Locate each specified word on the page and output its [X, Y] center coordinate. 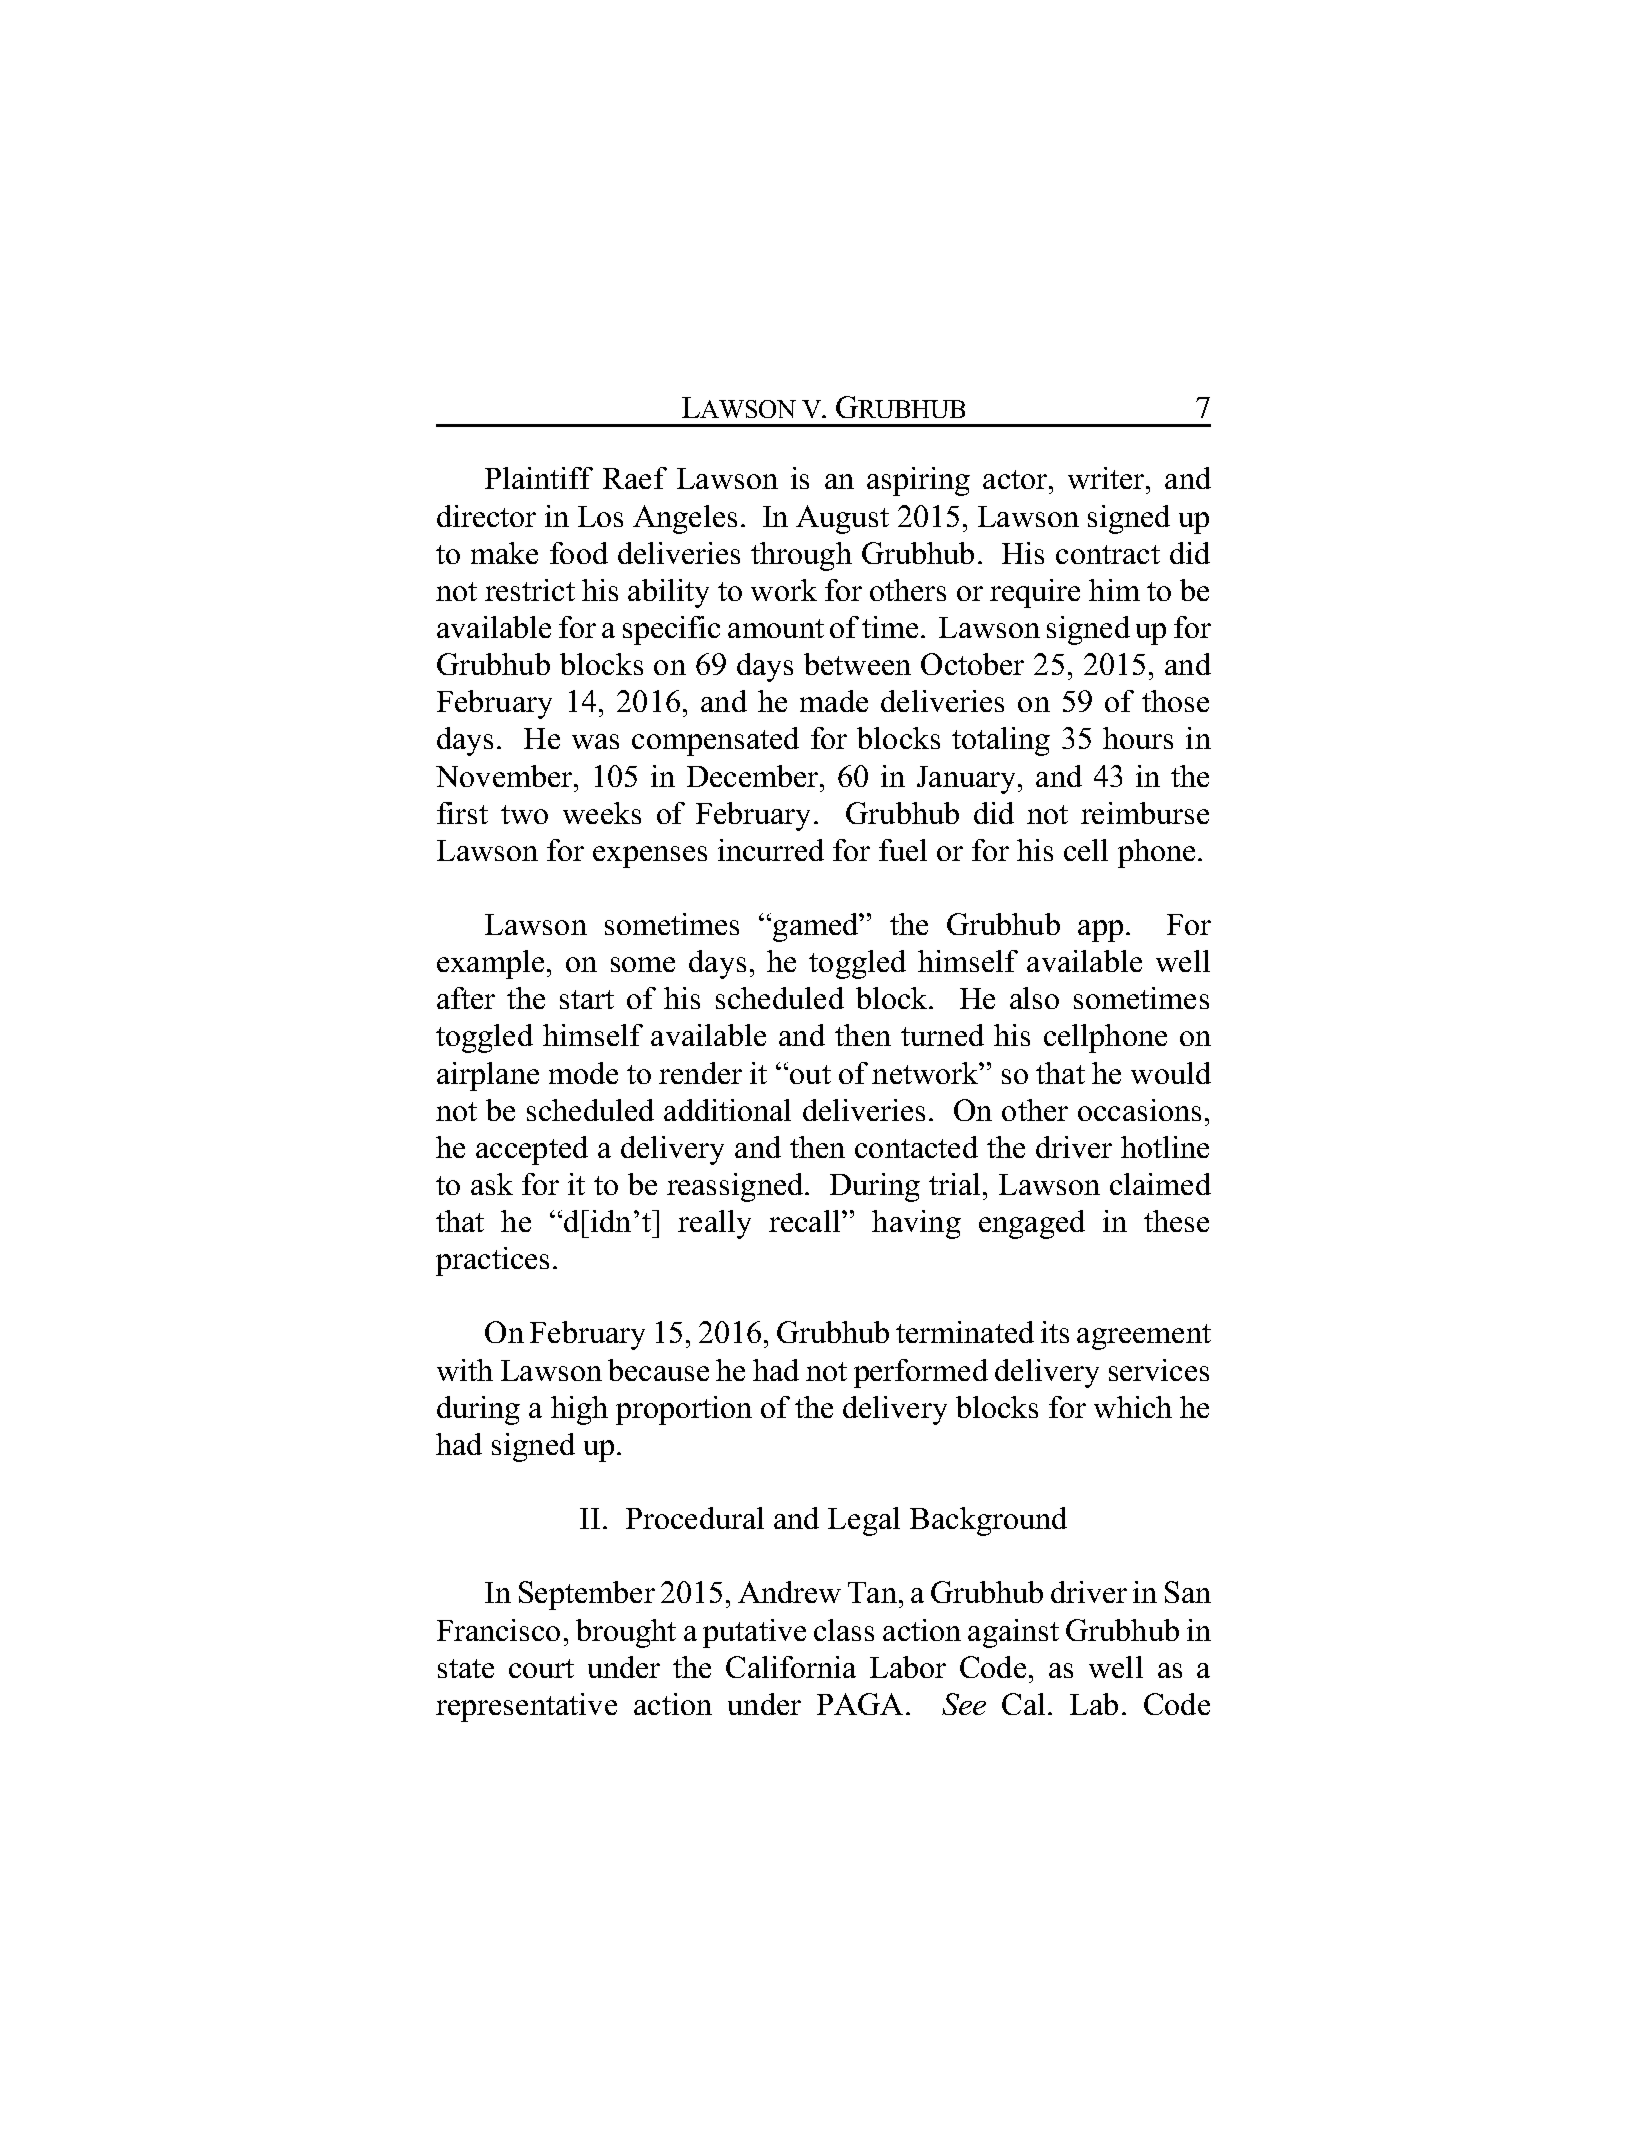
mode [583, 1073]
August [842, 519]
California [791, 1667]
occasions [1139, 1110]
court [541, 1668]
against [1013, 1633]
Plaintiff [539, 478]
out [810, 1074]
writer [1107, 478]
